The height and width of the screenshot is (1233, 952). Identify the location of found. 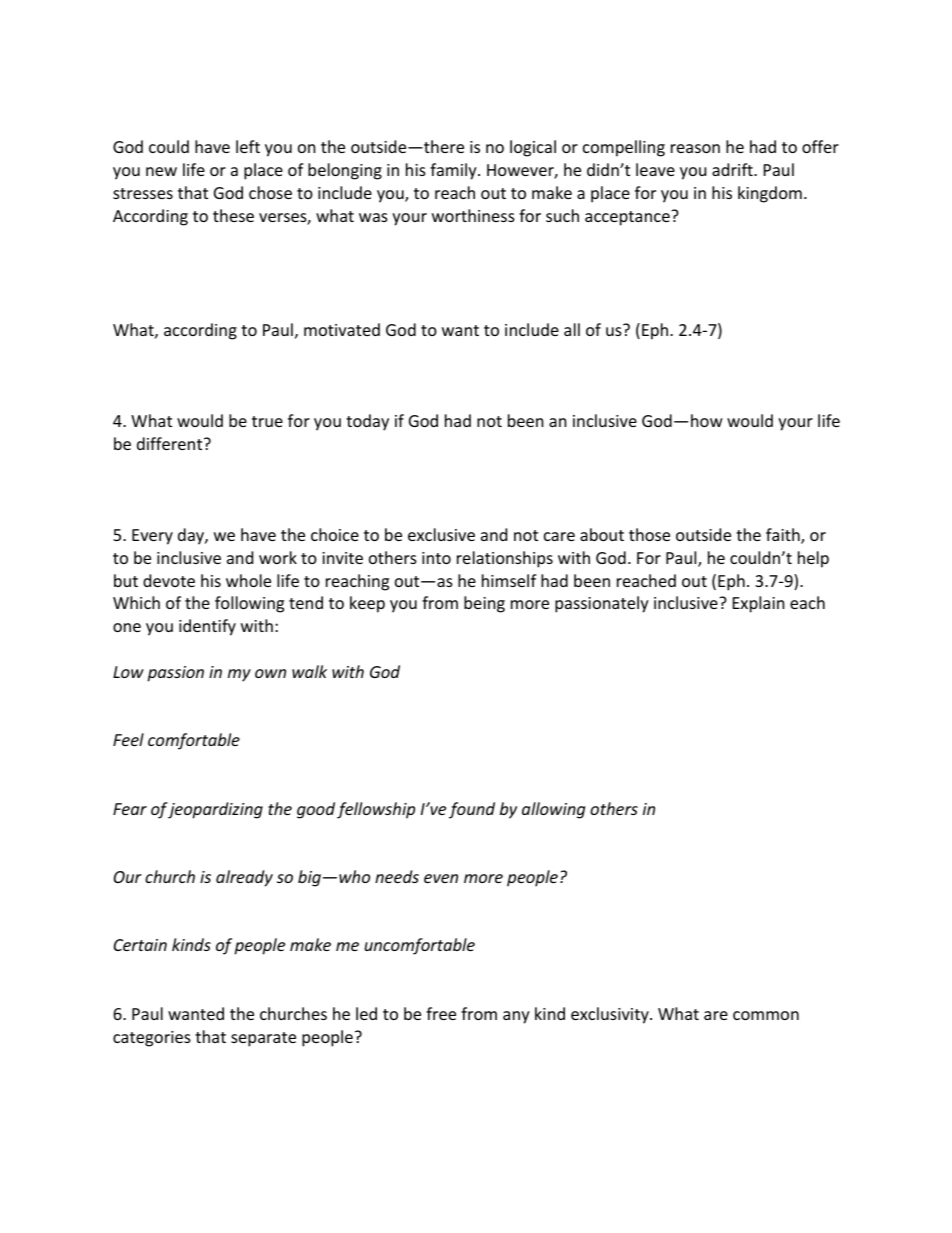
(472, 810).
